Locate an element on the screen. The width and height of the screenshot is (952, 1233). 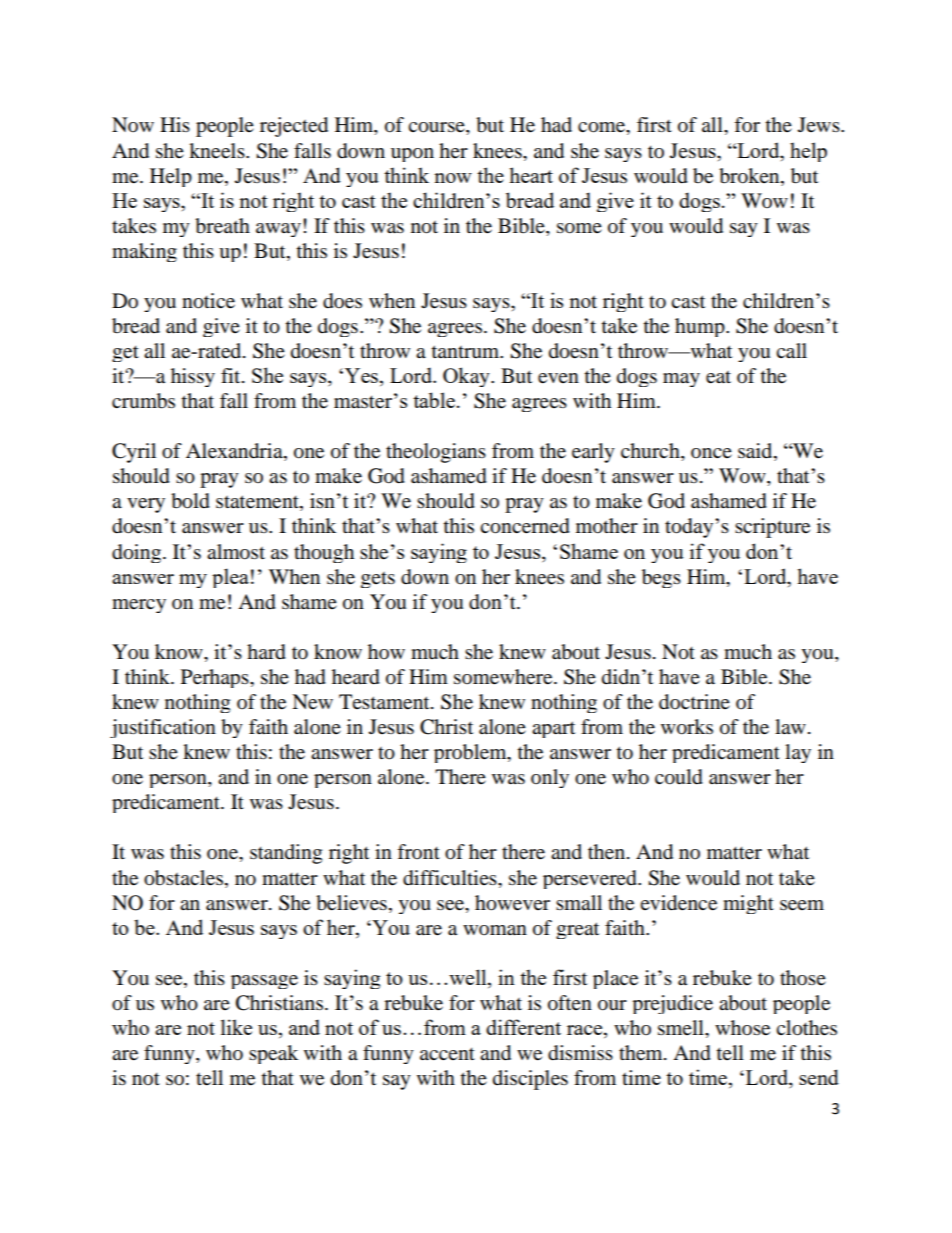
begs is located at coordinates (661, 578).
